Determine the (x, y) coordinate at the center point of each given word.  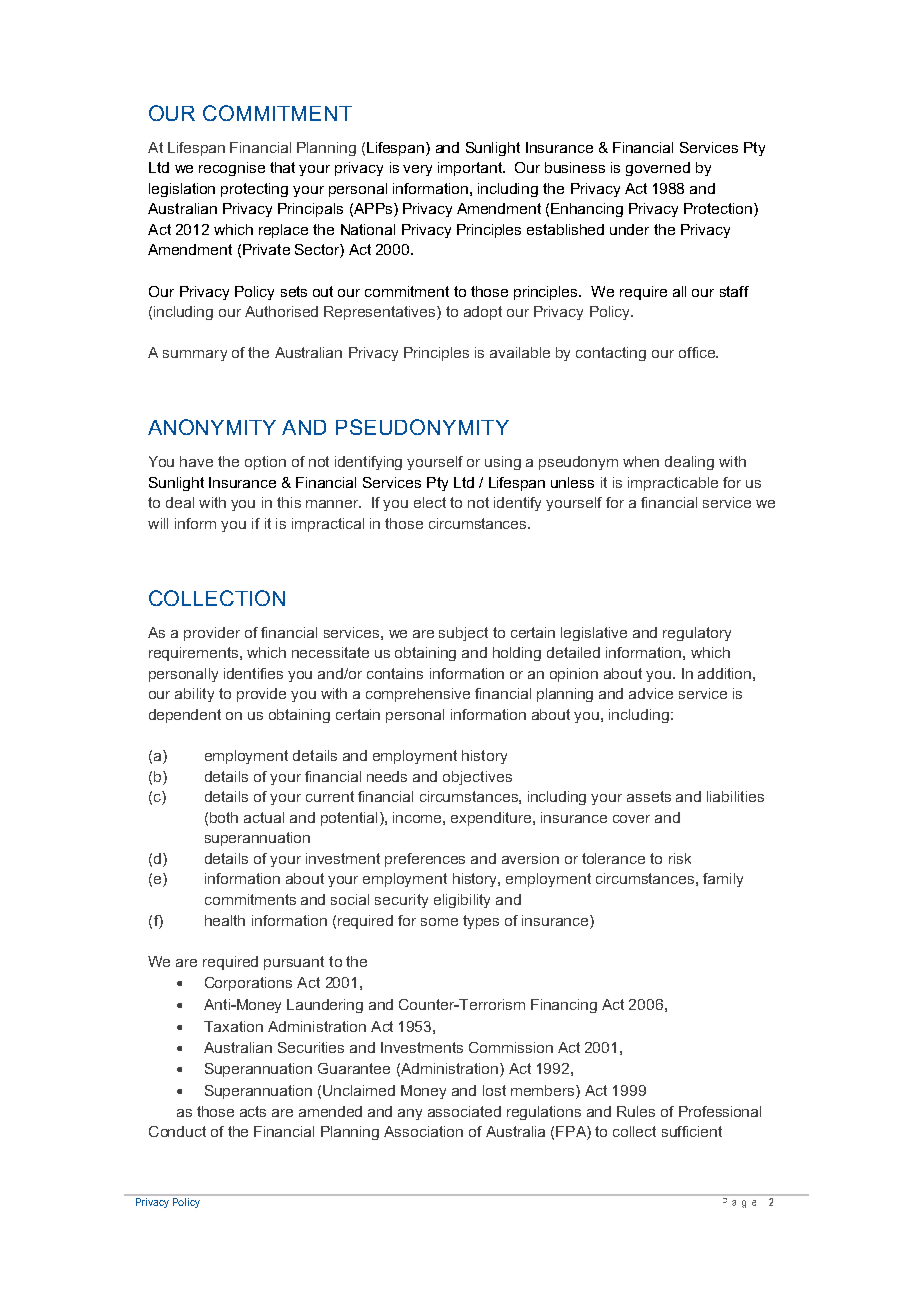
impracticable (673, 484)
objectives (477, 778)
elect (430, 502)
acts (253, 1111)
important (471, 169)
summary (195, 355)
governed (658, 169)
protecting (254, 190)
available (520, 352)
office (698, 352)
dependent (185, 716)
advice (651, 693)
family (723, 880)
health (225, 920)
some (439, 922)
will (158, 523)
